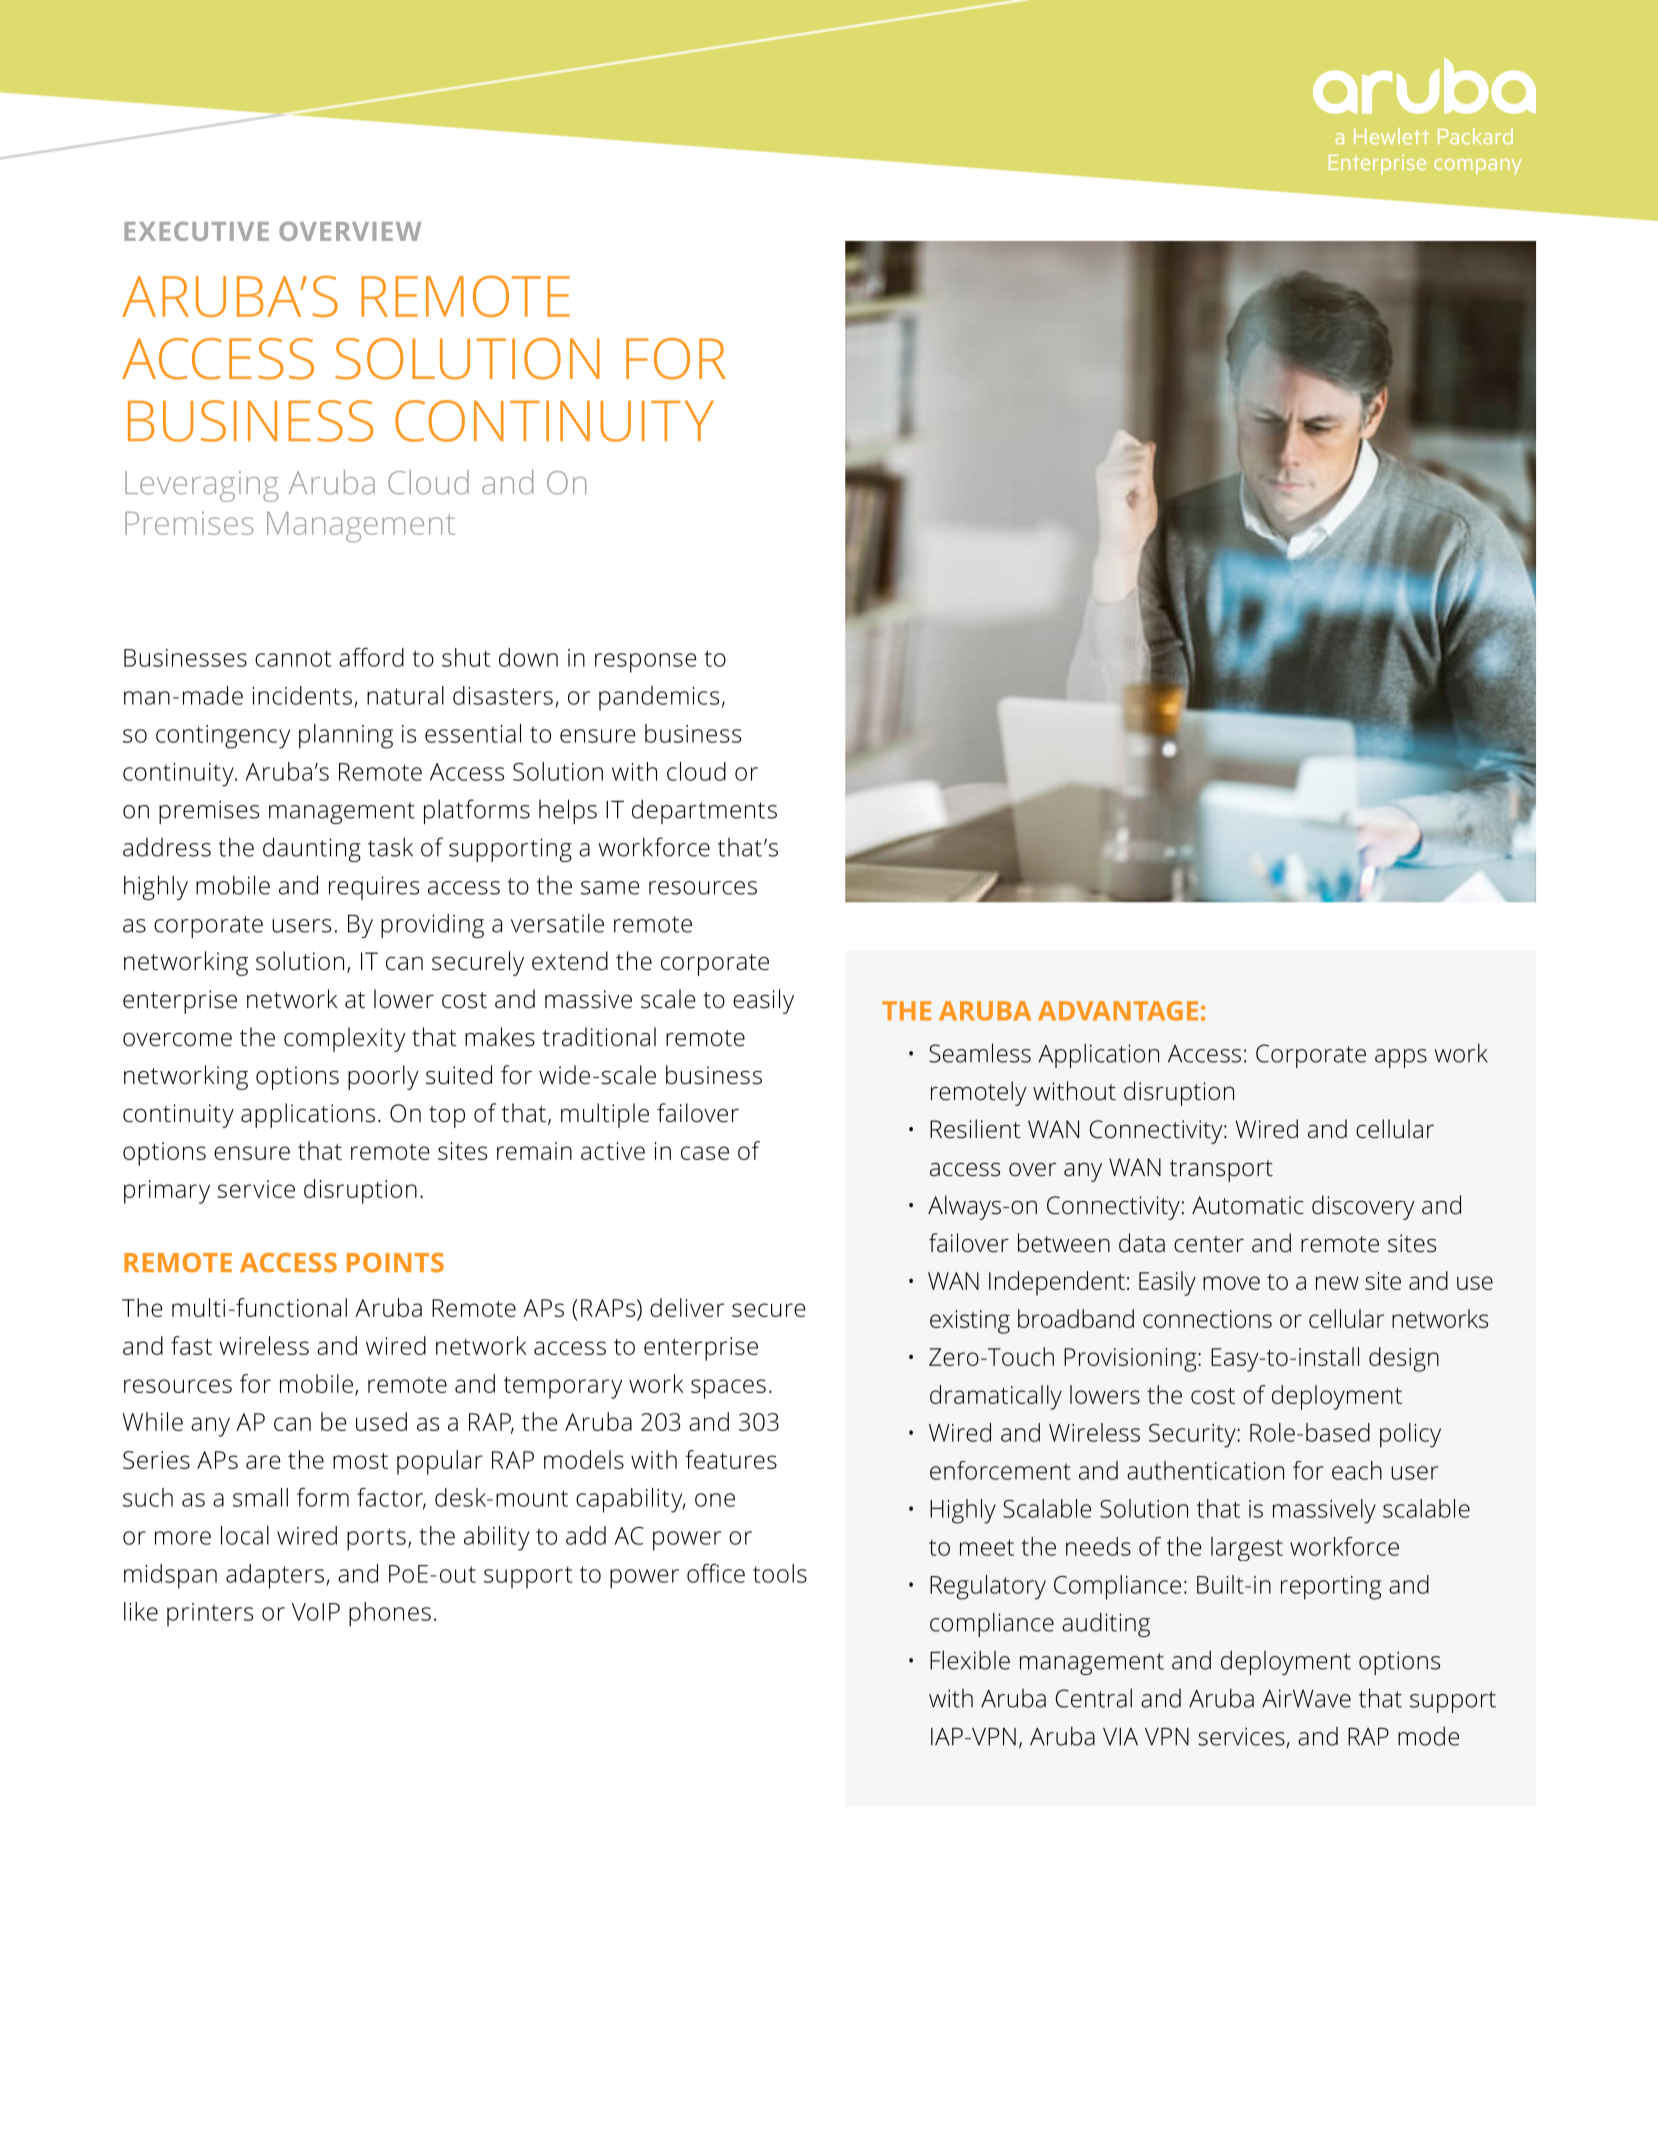  I want to click on departments, so click(704, 811).
